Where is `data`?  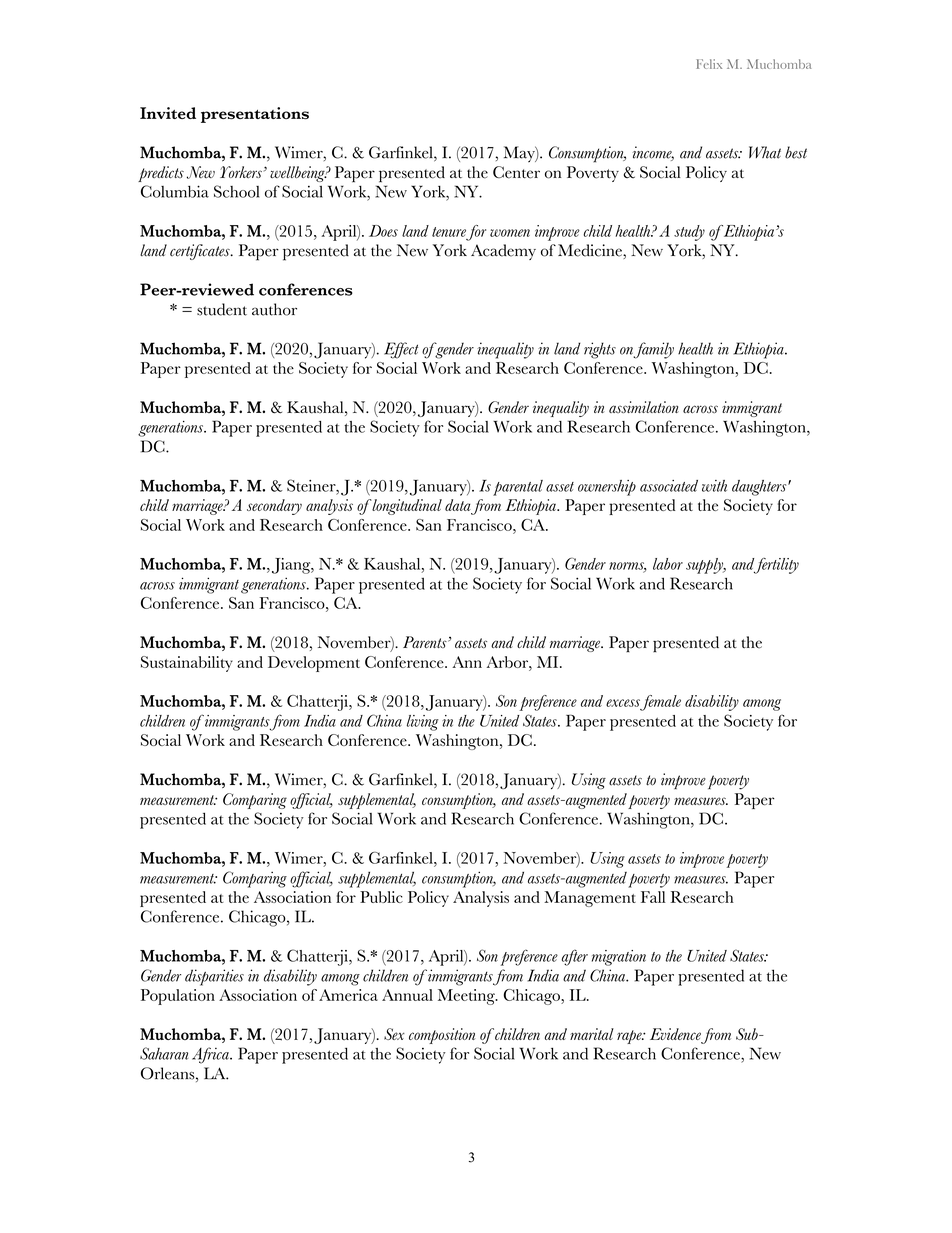
data is located at coordinates (458, 505).
